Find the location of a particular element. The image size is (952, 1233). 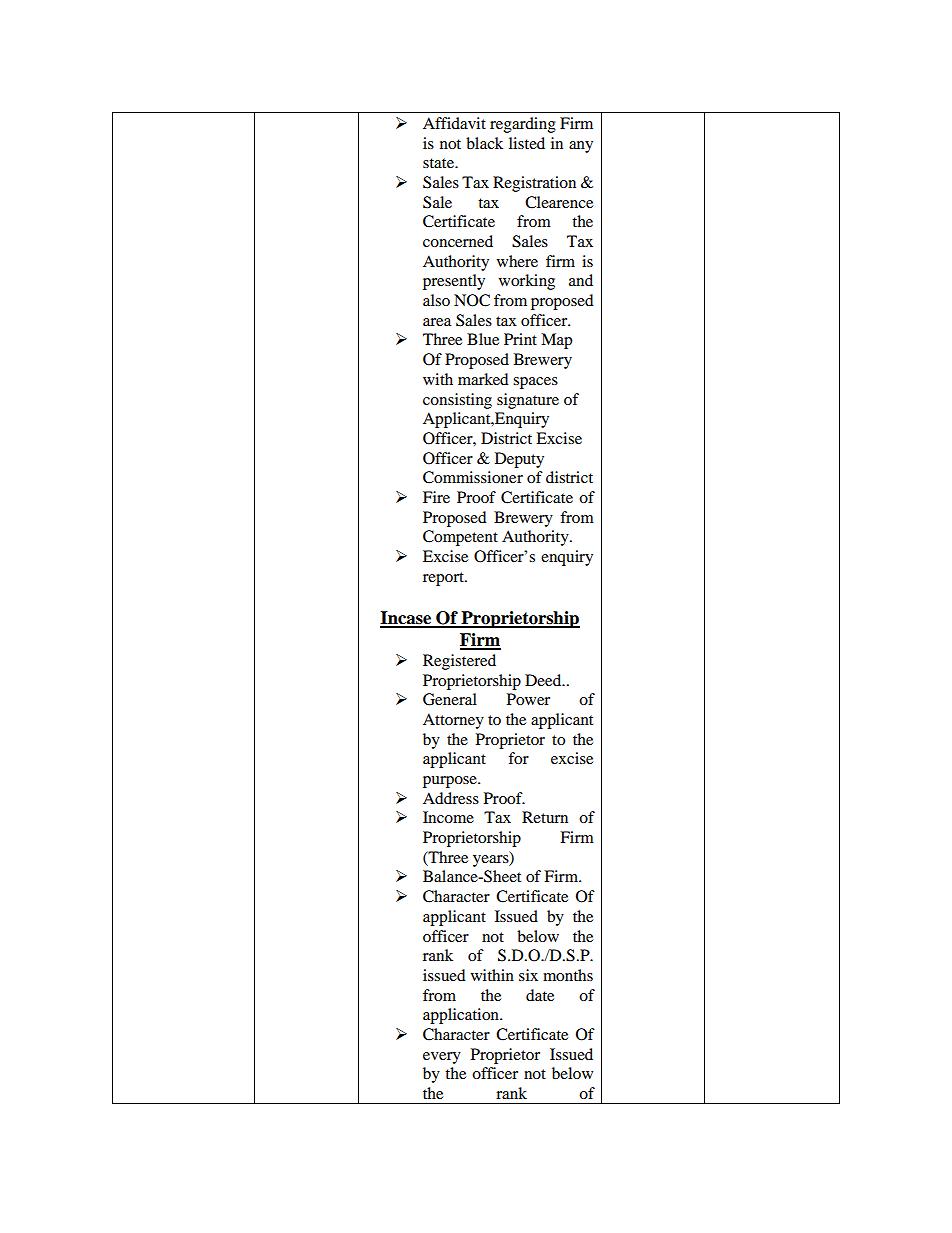

Deed is located at coordinates (544, 680).
